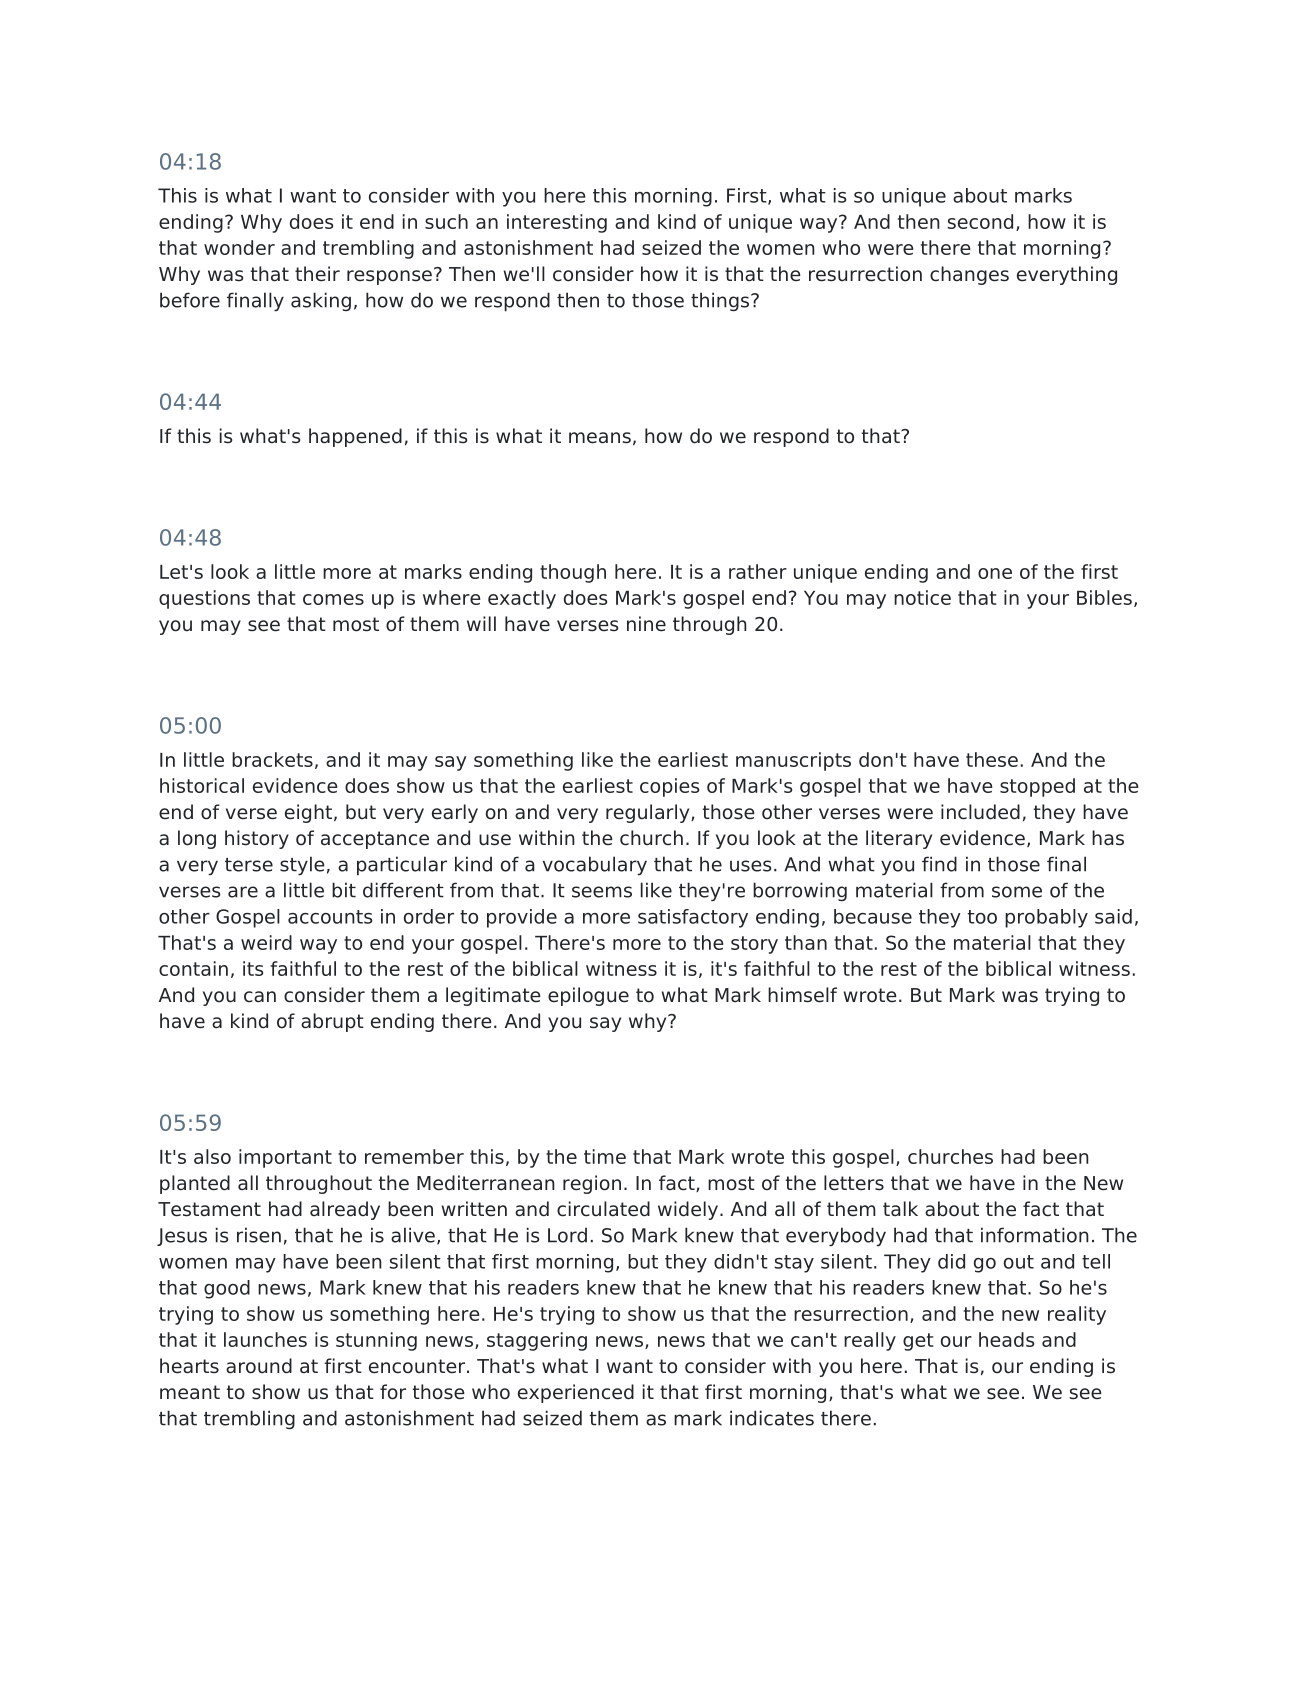 This image has height=1688, width=1305. Describe the element at coordinates (333, 599) in the image. I see `comes` at that location.
